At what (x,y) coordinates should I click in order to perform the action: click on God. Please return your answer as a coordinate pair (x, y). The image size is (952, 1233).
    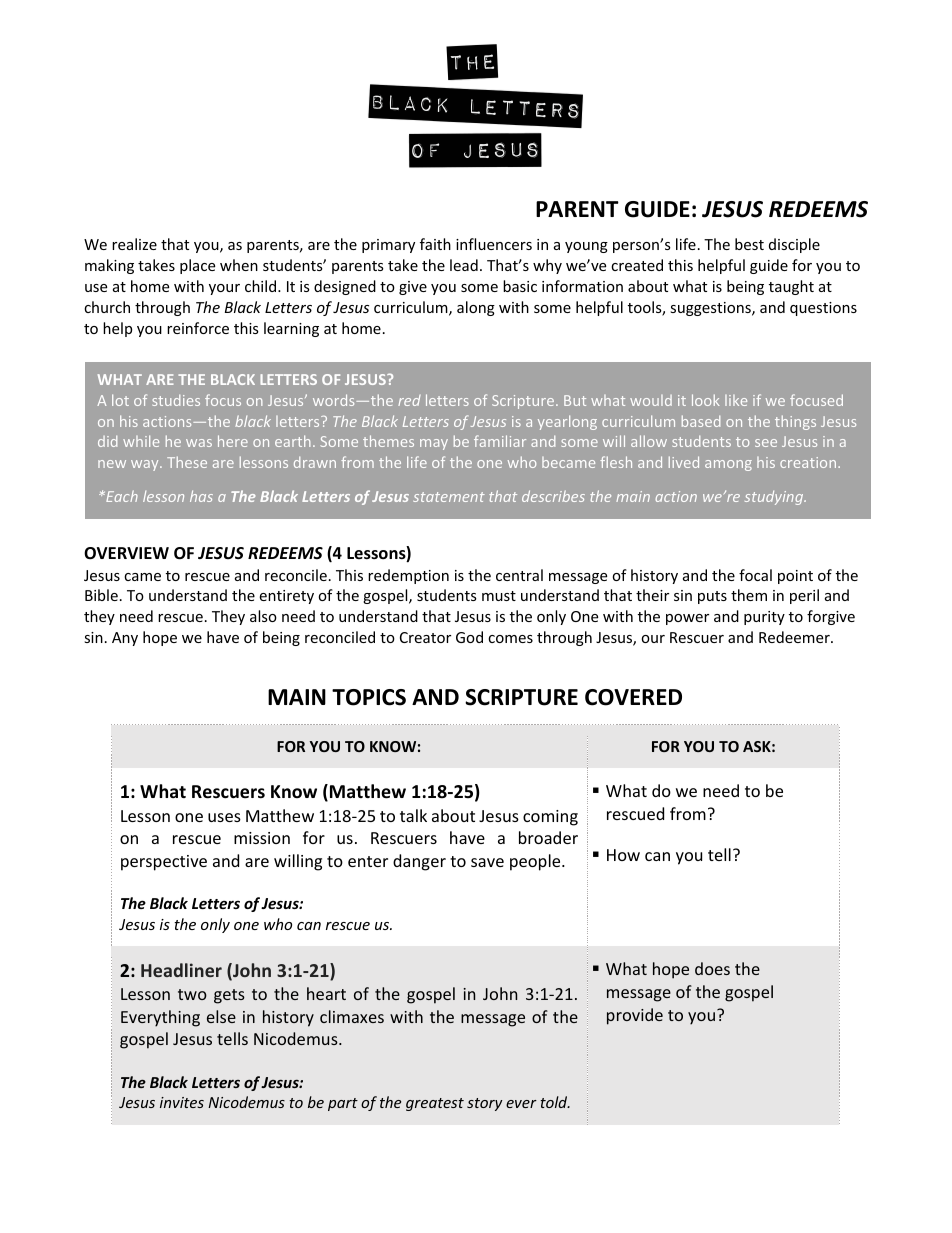
    Looking at the image, I should click on (469, 637).
